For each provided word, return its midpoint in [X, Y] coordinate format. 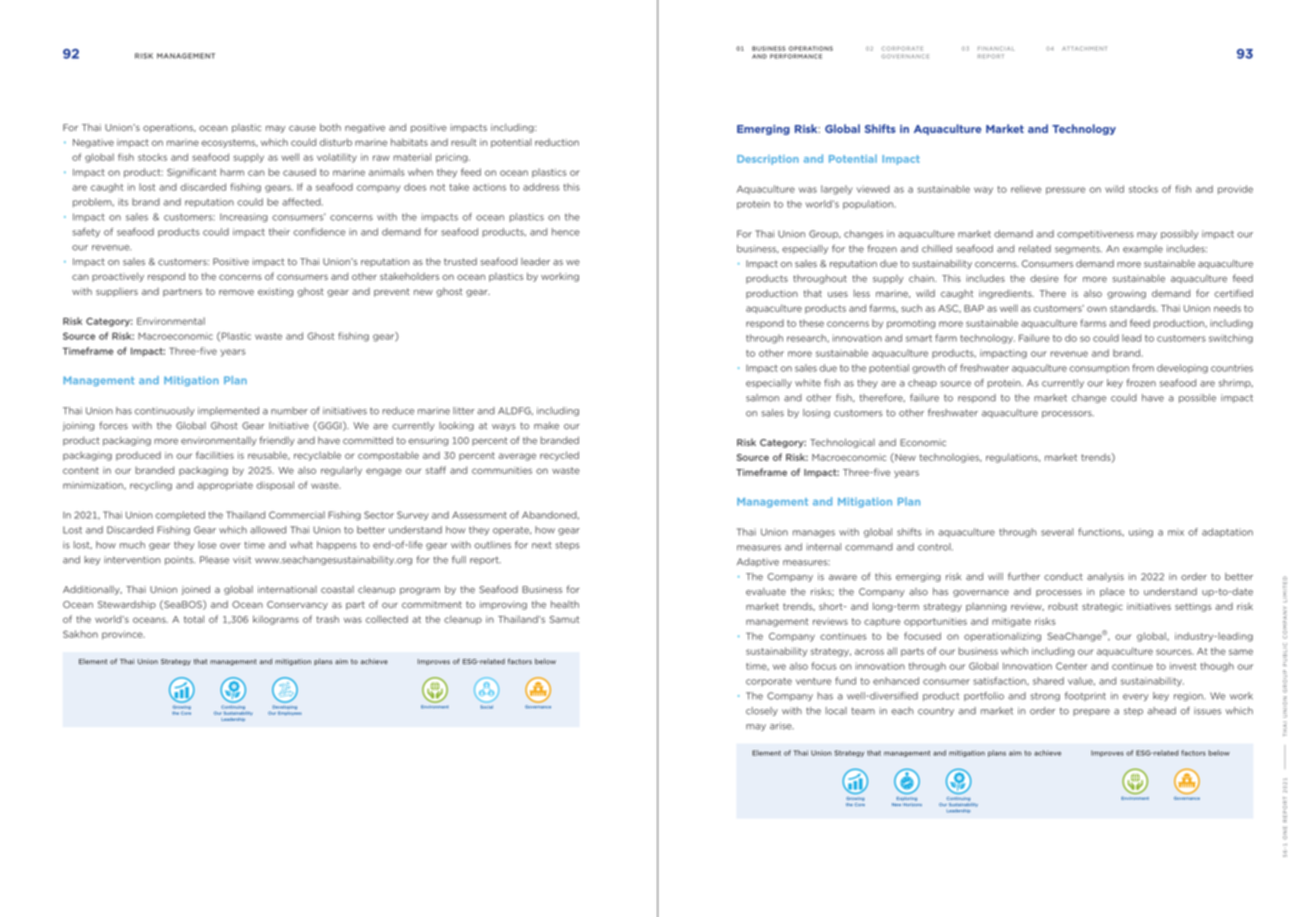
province [123, 635]
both [330, 127]
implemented [228, 411]
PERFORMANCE [796, 56]
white [808, 383]
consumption [1099, 368]
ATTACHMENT [1084, 48]
